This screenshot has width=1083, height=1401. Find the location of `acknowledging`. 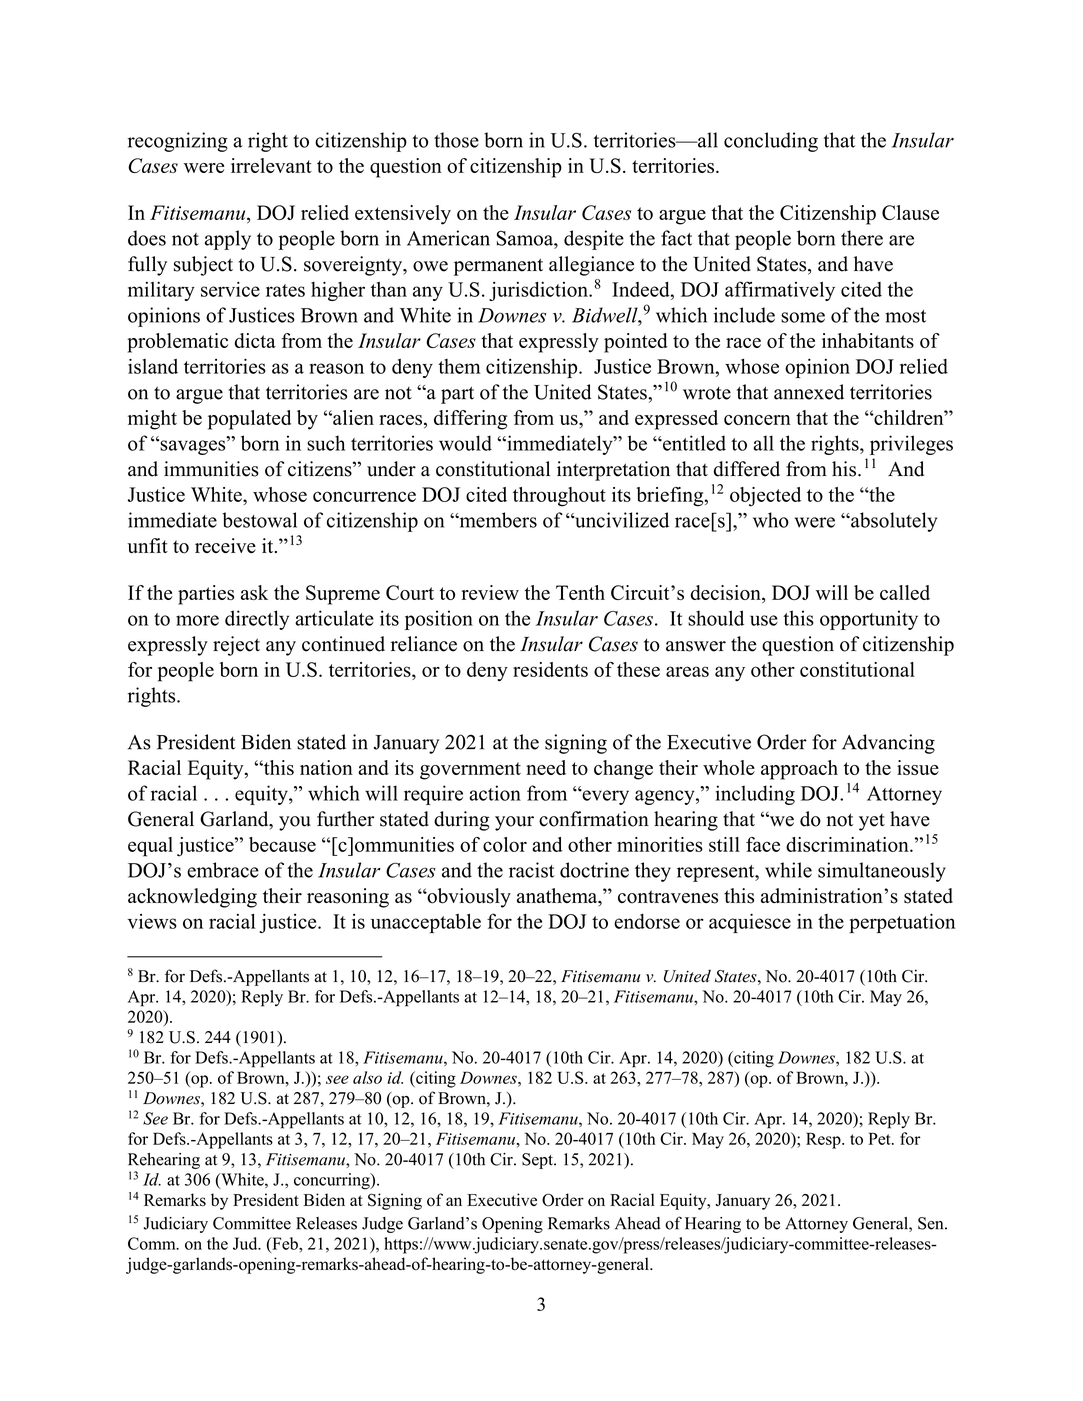

acknowledging is located at coordinates (192, 898).
